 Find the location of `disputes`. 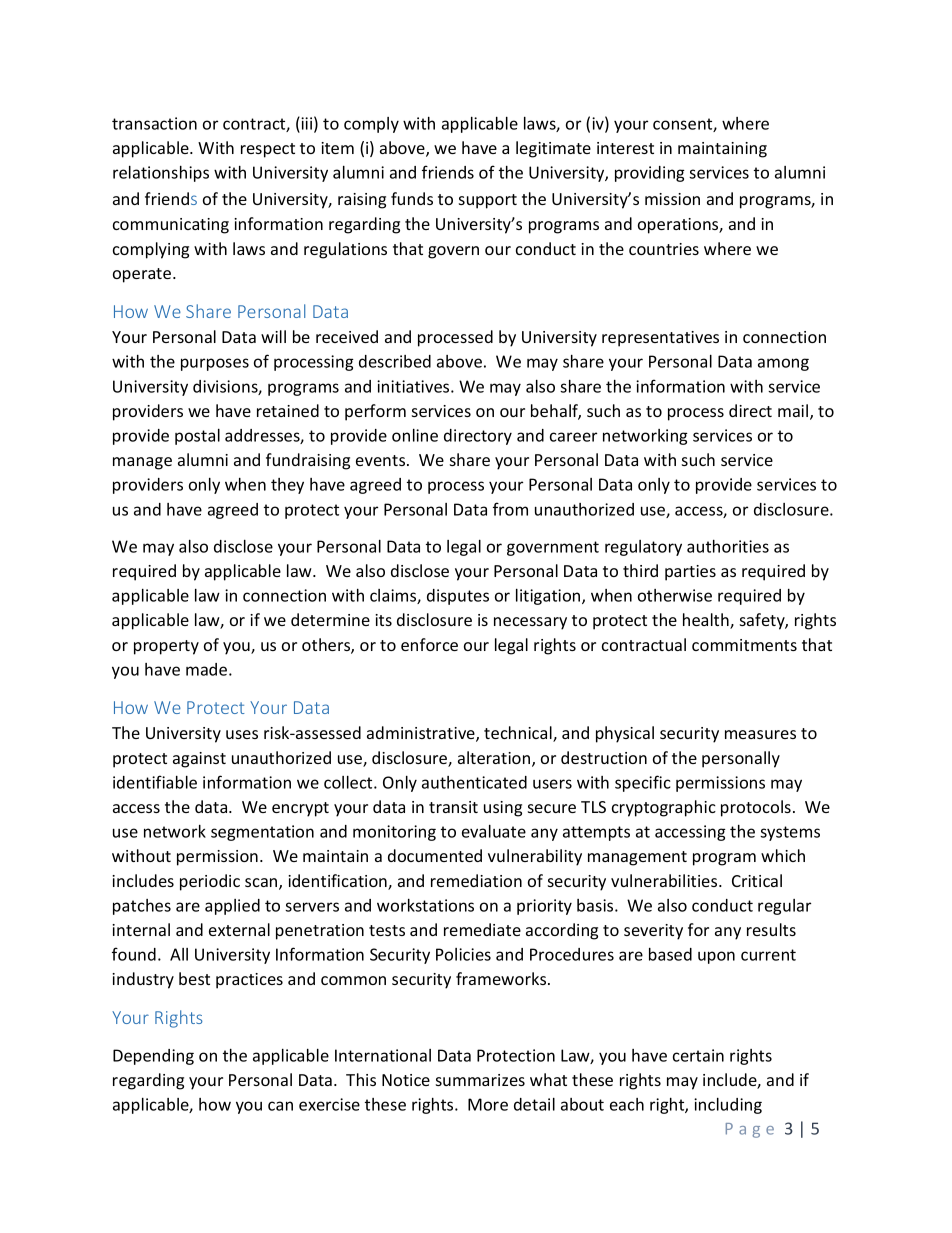

disputes is located at coordinates (458, 597).
